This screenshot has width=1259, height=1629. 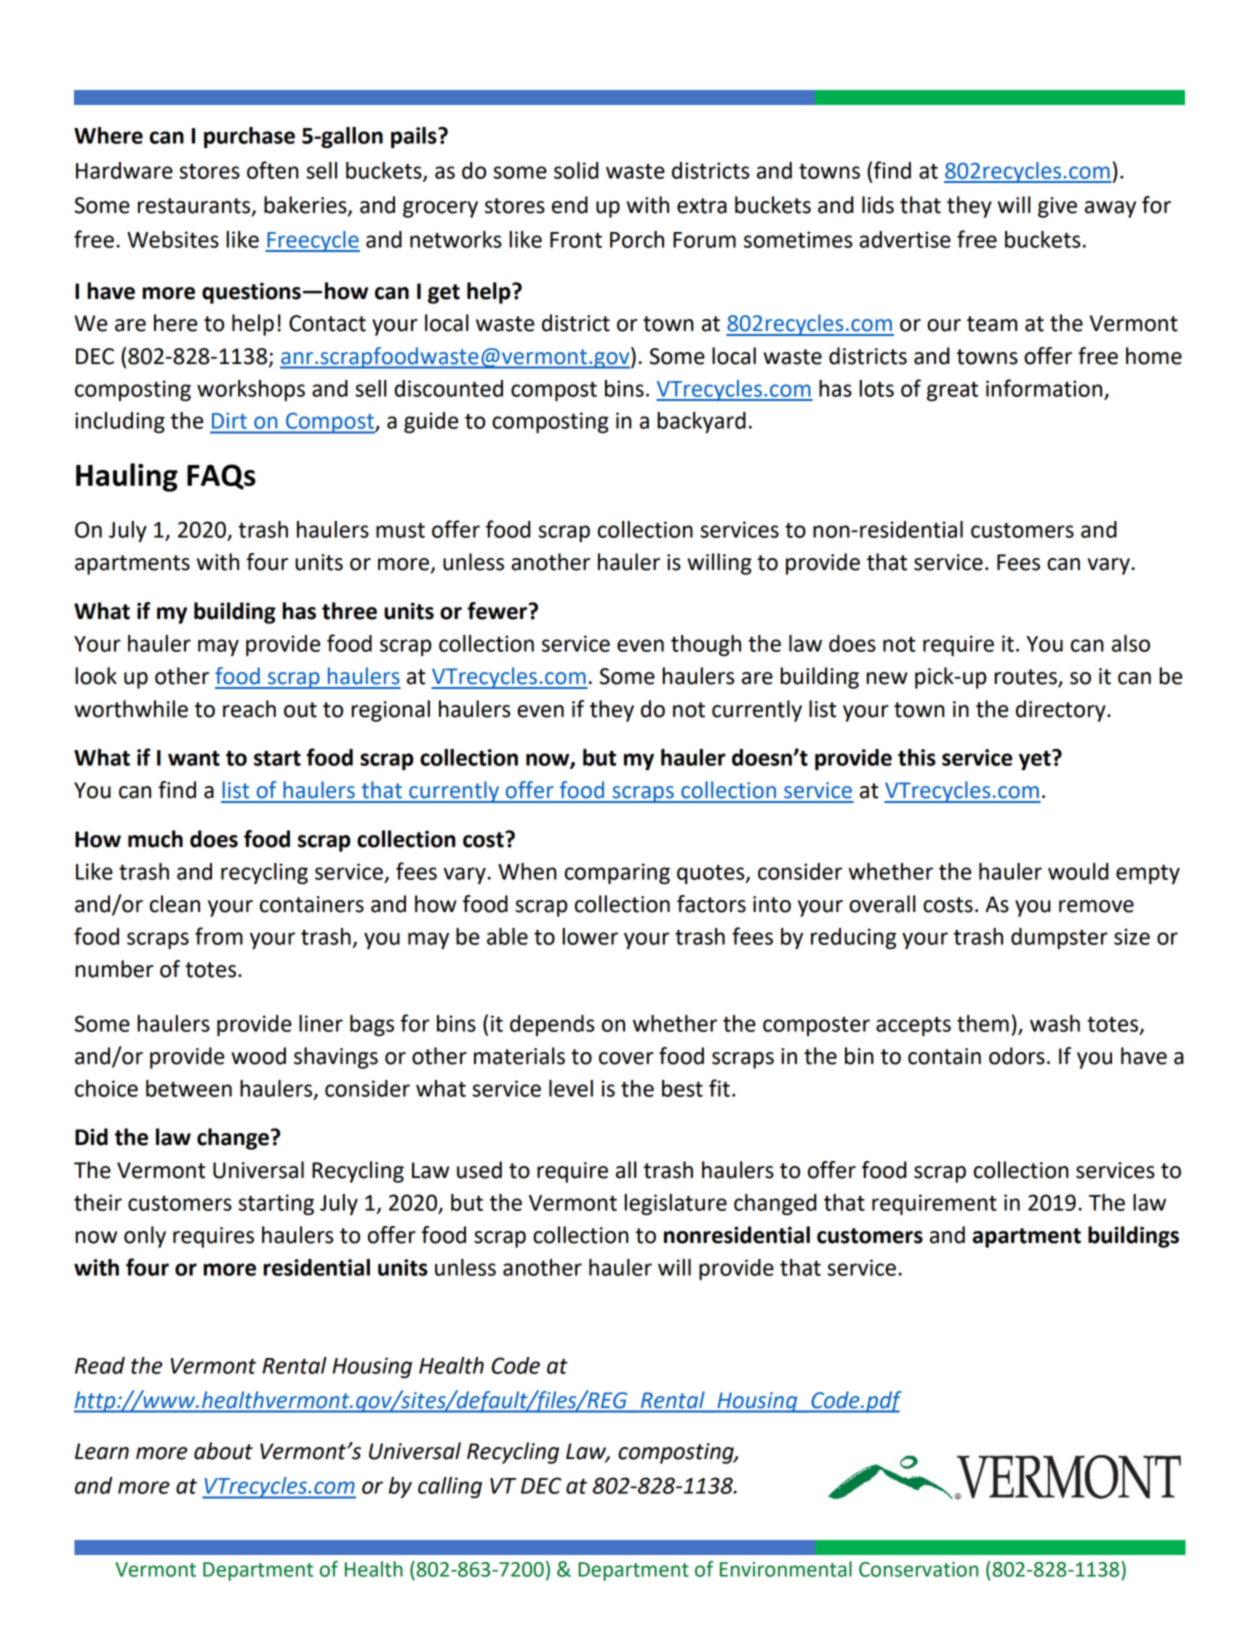 What do you see at coordinates (706, 645) in the screenshot?
I see `though` at bounding box center [706, 645].
